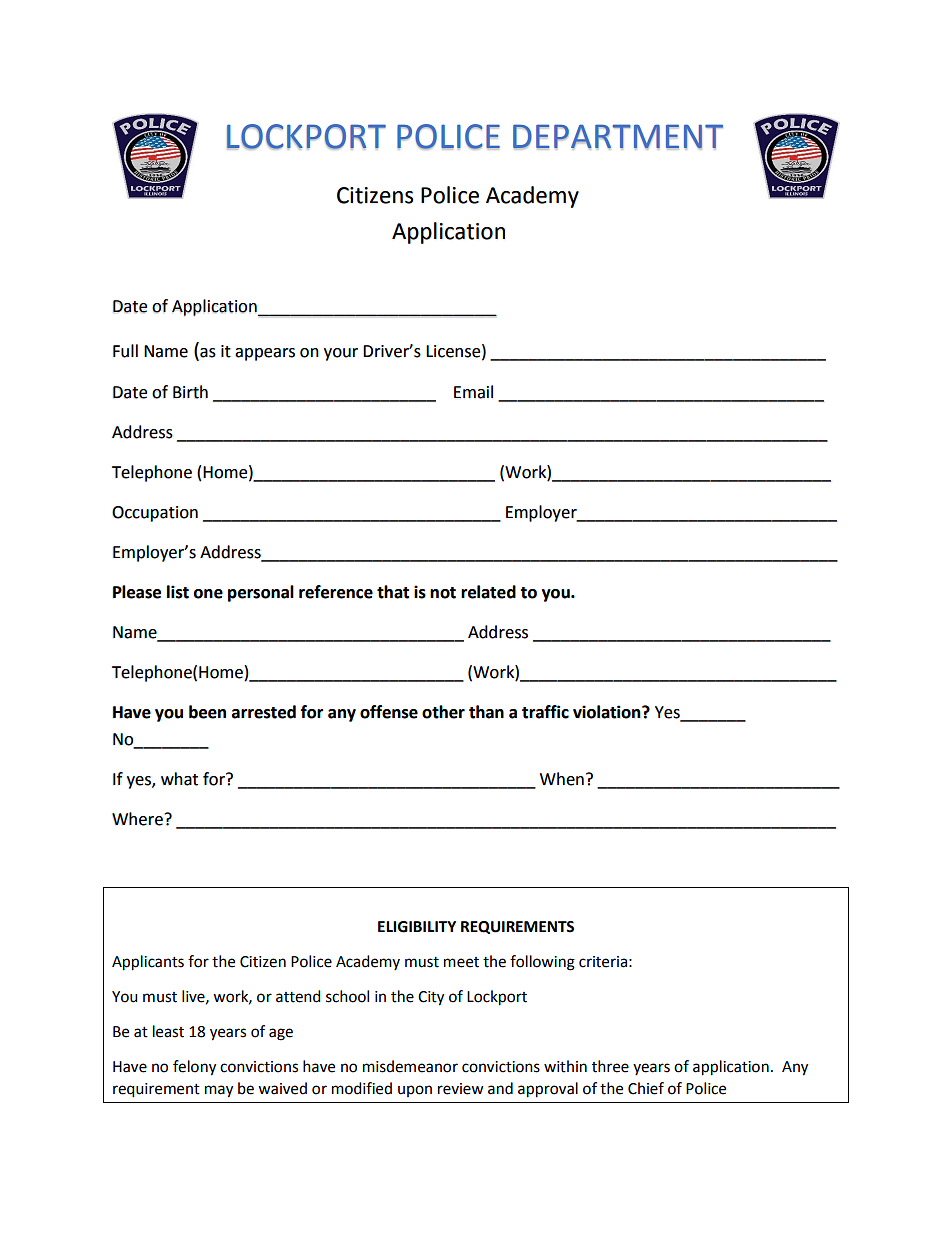 The image size is (952, 1233). What do you see at coordinates (177, 592) in the document?
I see `list` at bounding box center [177, 592].
